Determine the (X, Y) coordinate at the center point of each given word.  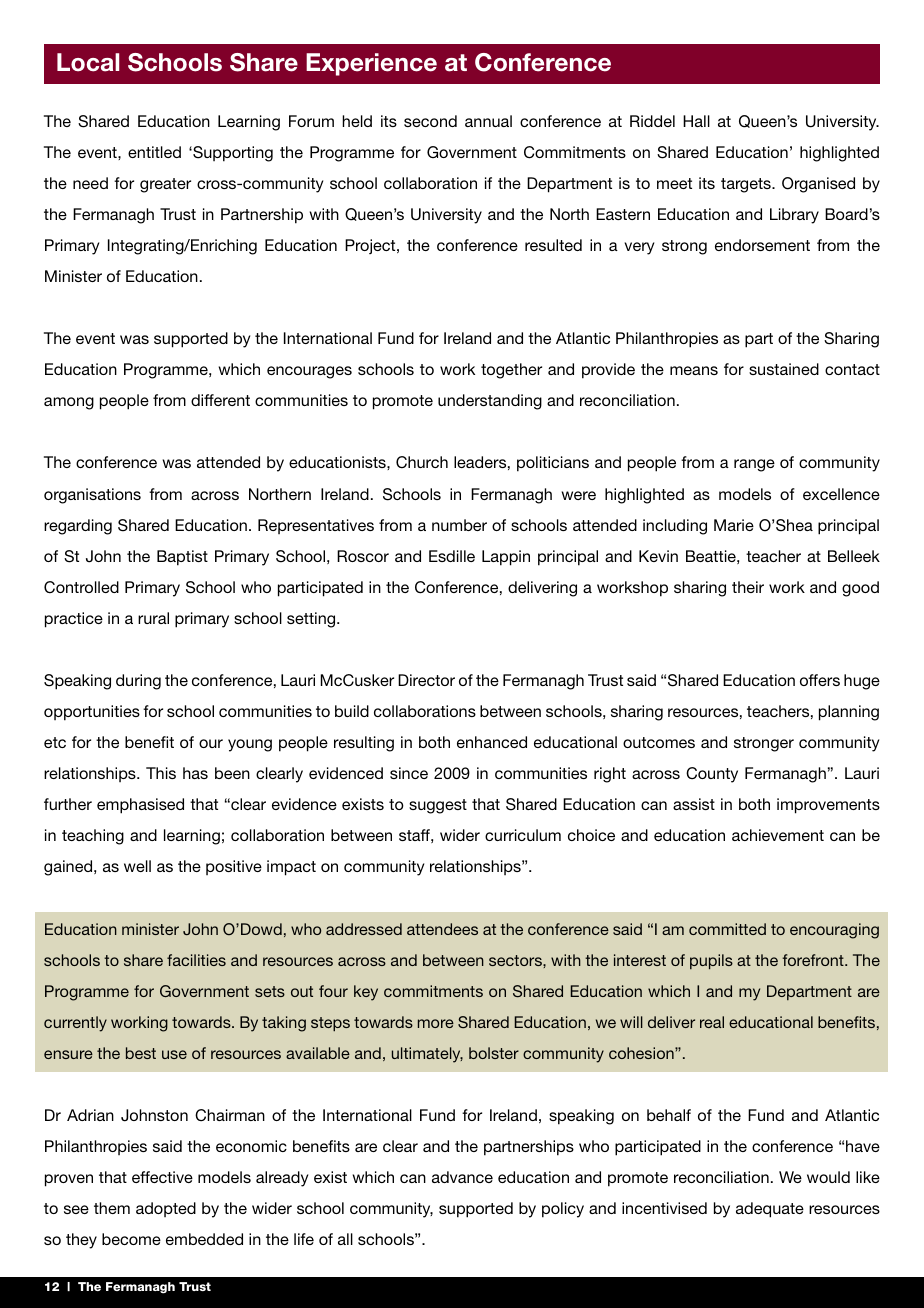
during (138, 682)
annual (488, 121)
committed (727, 929)
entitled (154, 152)
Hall (696, 121)
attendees (442, 929)
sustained (784, 369)
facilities (196, 960)
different (220, 400)
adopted (166, 1209)
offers (820, 680)
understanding (490, 402)
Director (426, 680)
